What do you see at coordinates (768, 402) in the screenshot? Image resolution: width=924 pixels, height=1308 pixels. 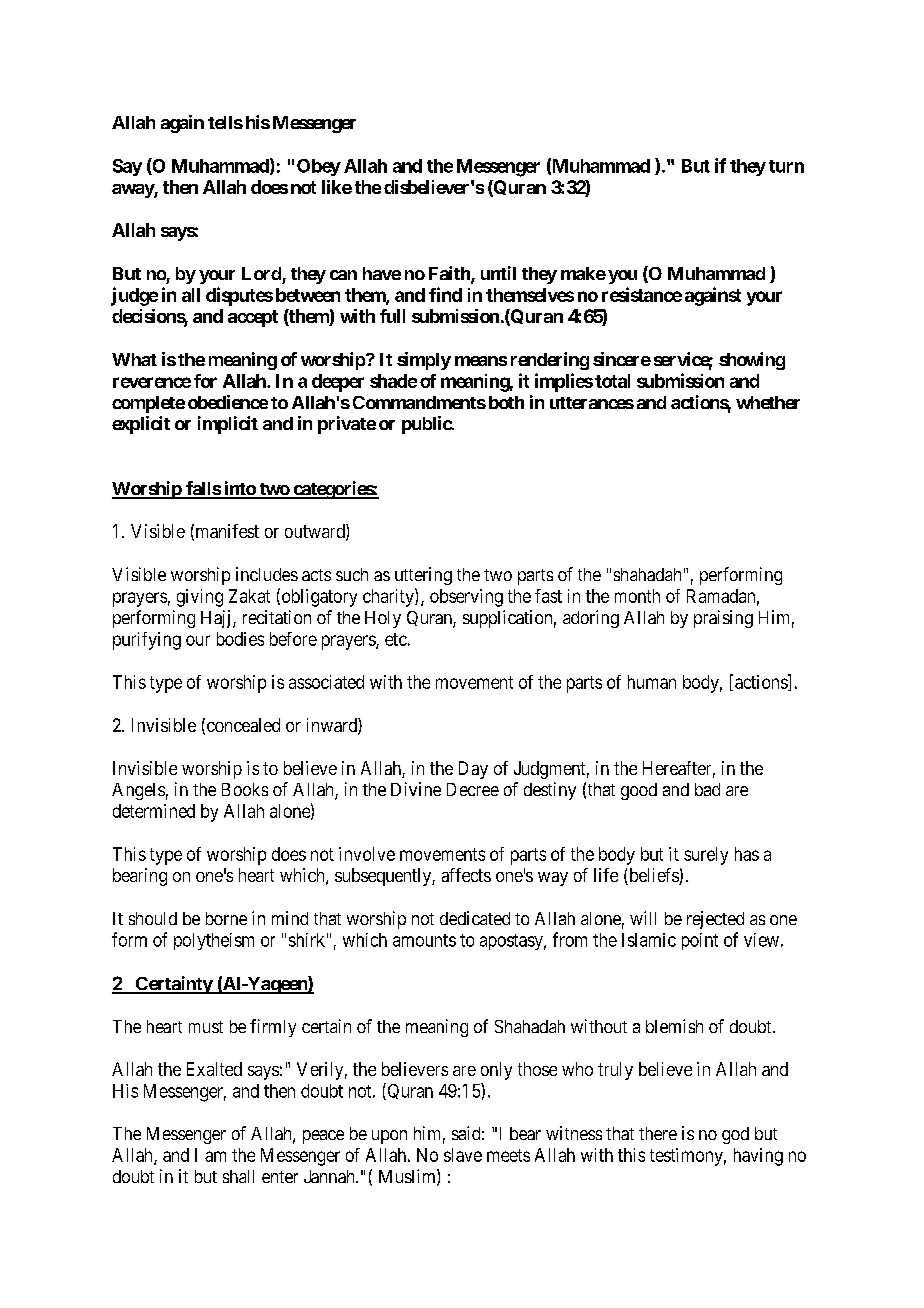 I see `whether` at bounding box center [768, 402].
